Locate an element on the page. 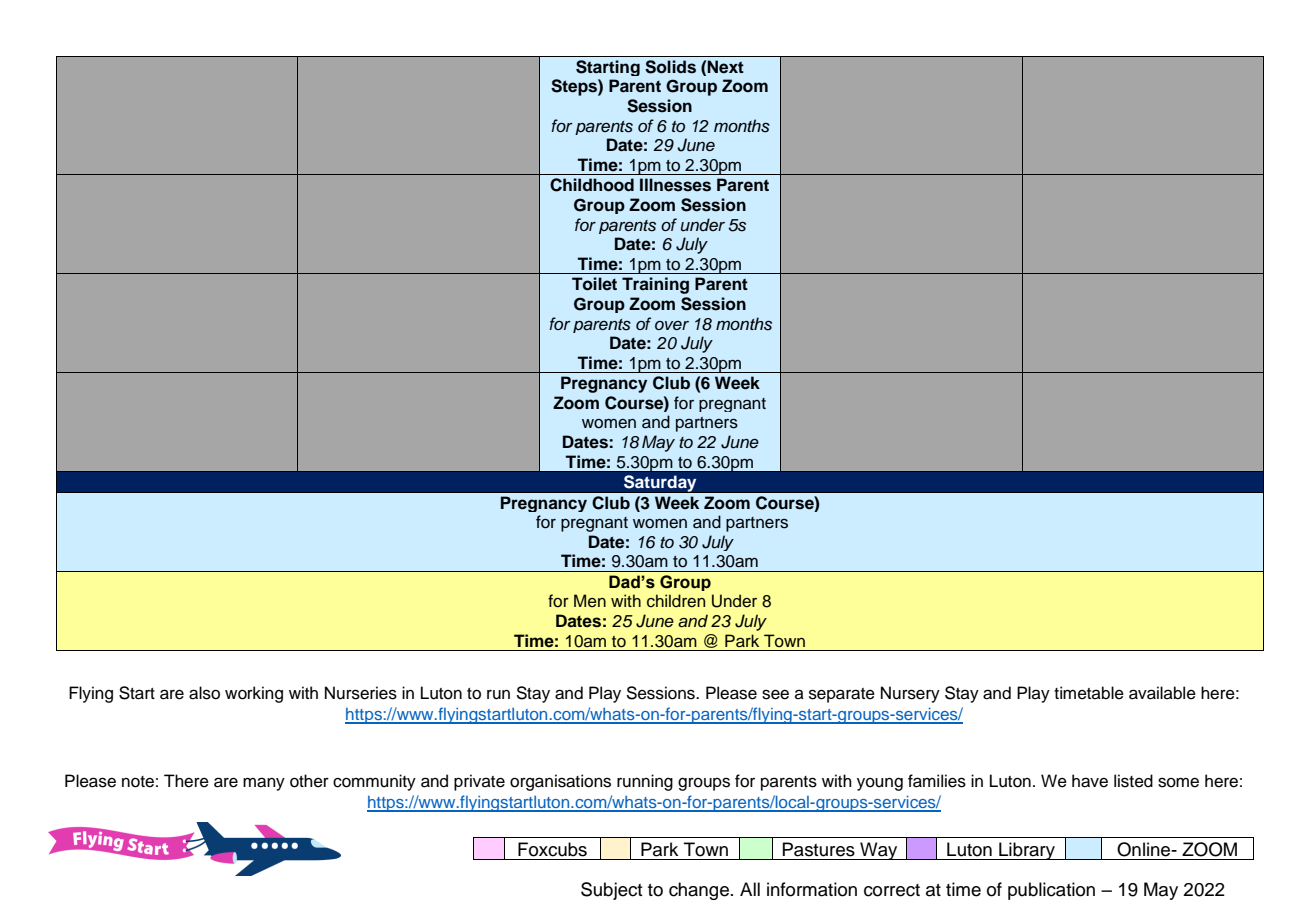  Illnesses is located at coordinates (675, 185).
